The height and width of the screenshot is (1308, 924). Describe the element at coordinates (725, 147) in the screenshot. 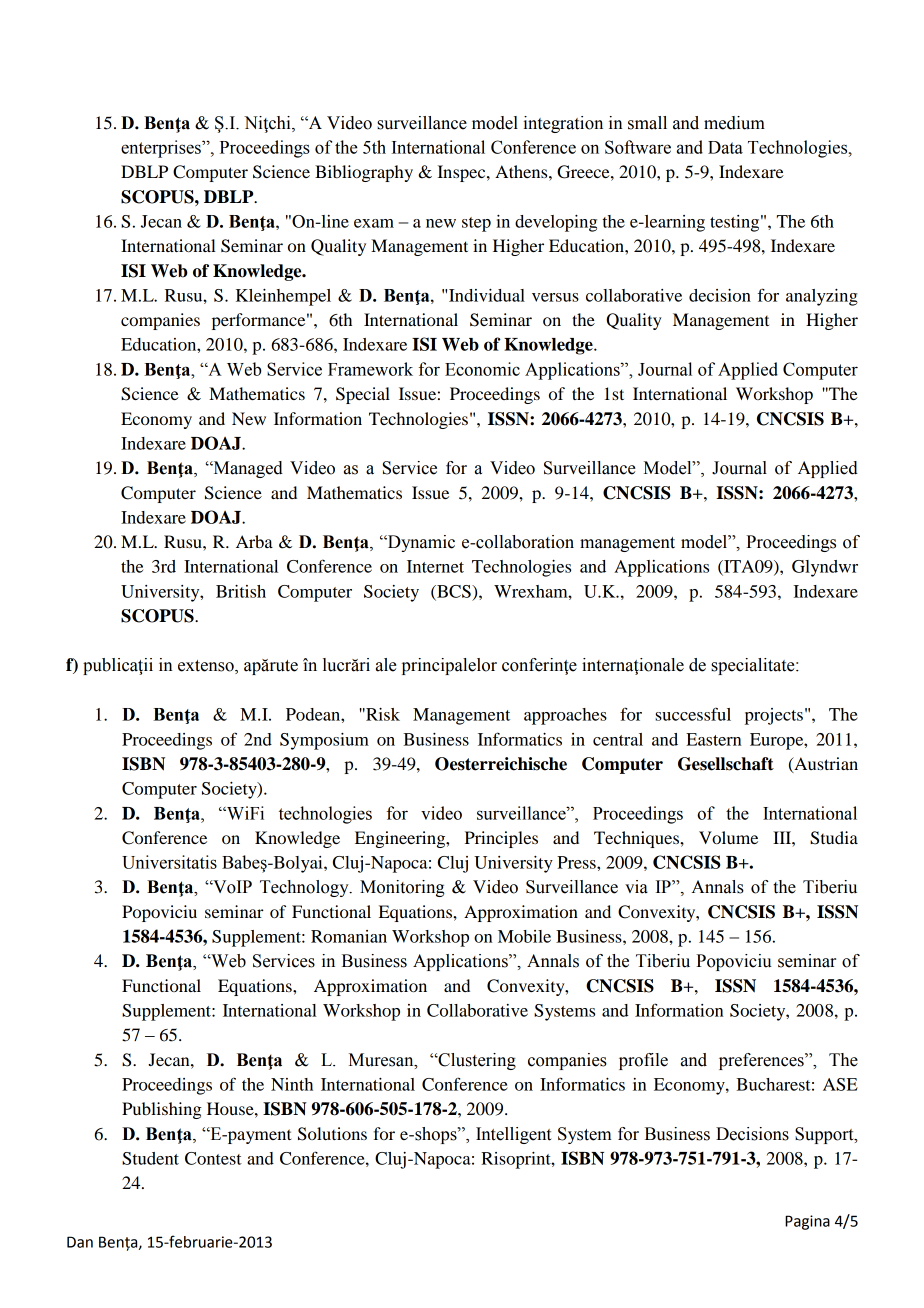

I see `Data` at that location.
